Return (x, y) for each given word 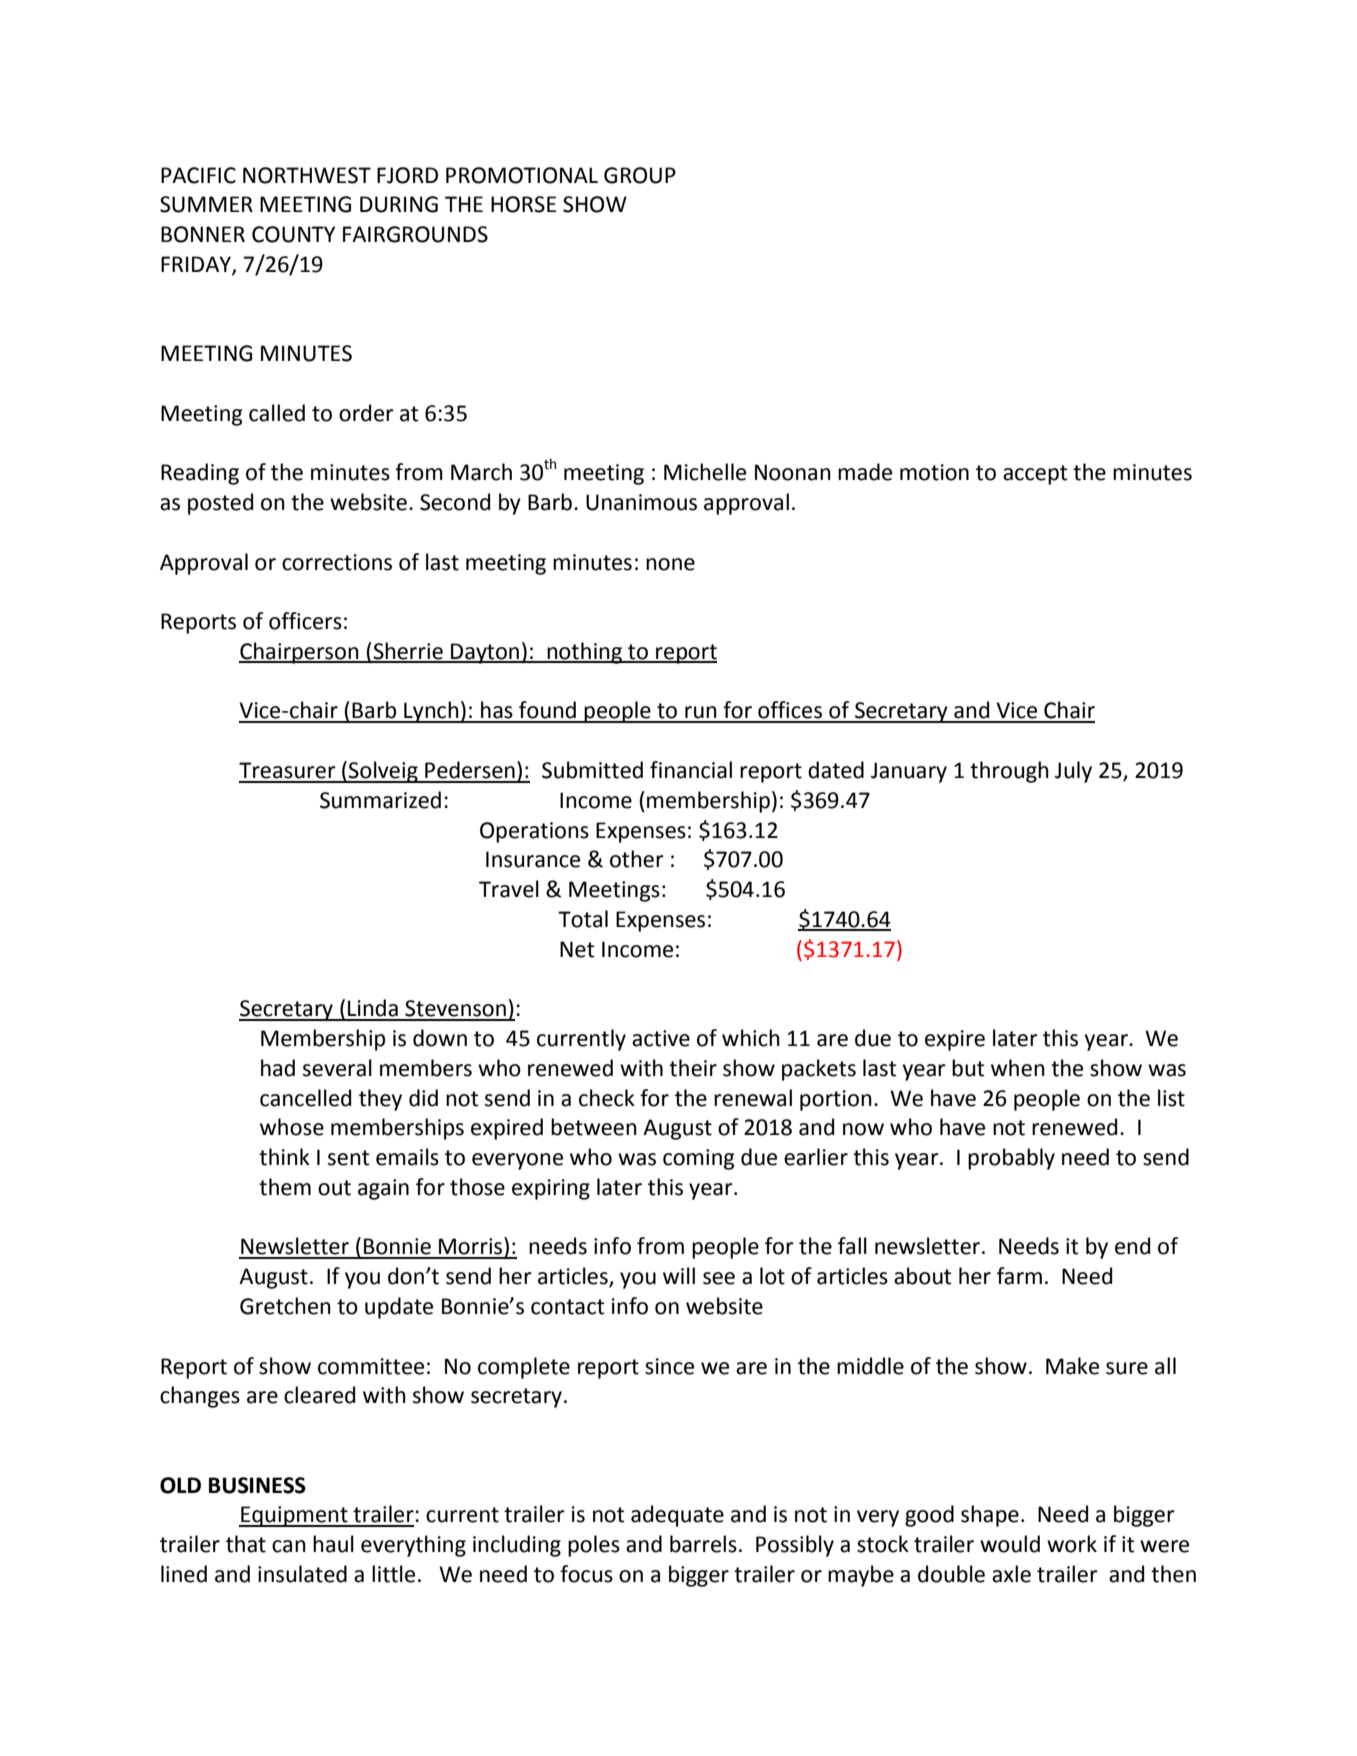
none (670, 564)
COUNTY (293, 234)
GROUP (640, 175)
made (865, 472)
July (1073, 772)
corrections (337, 562)
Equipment (294, 1516)
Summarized (380, 800)
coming (699, 1159)
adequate (677, 1516)
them (285, 1187)
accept (1035, 475)
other (637, 859)
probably (1011, 1159)
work (1072, 1544)
